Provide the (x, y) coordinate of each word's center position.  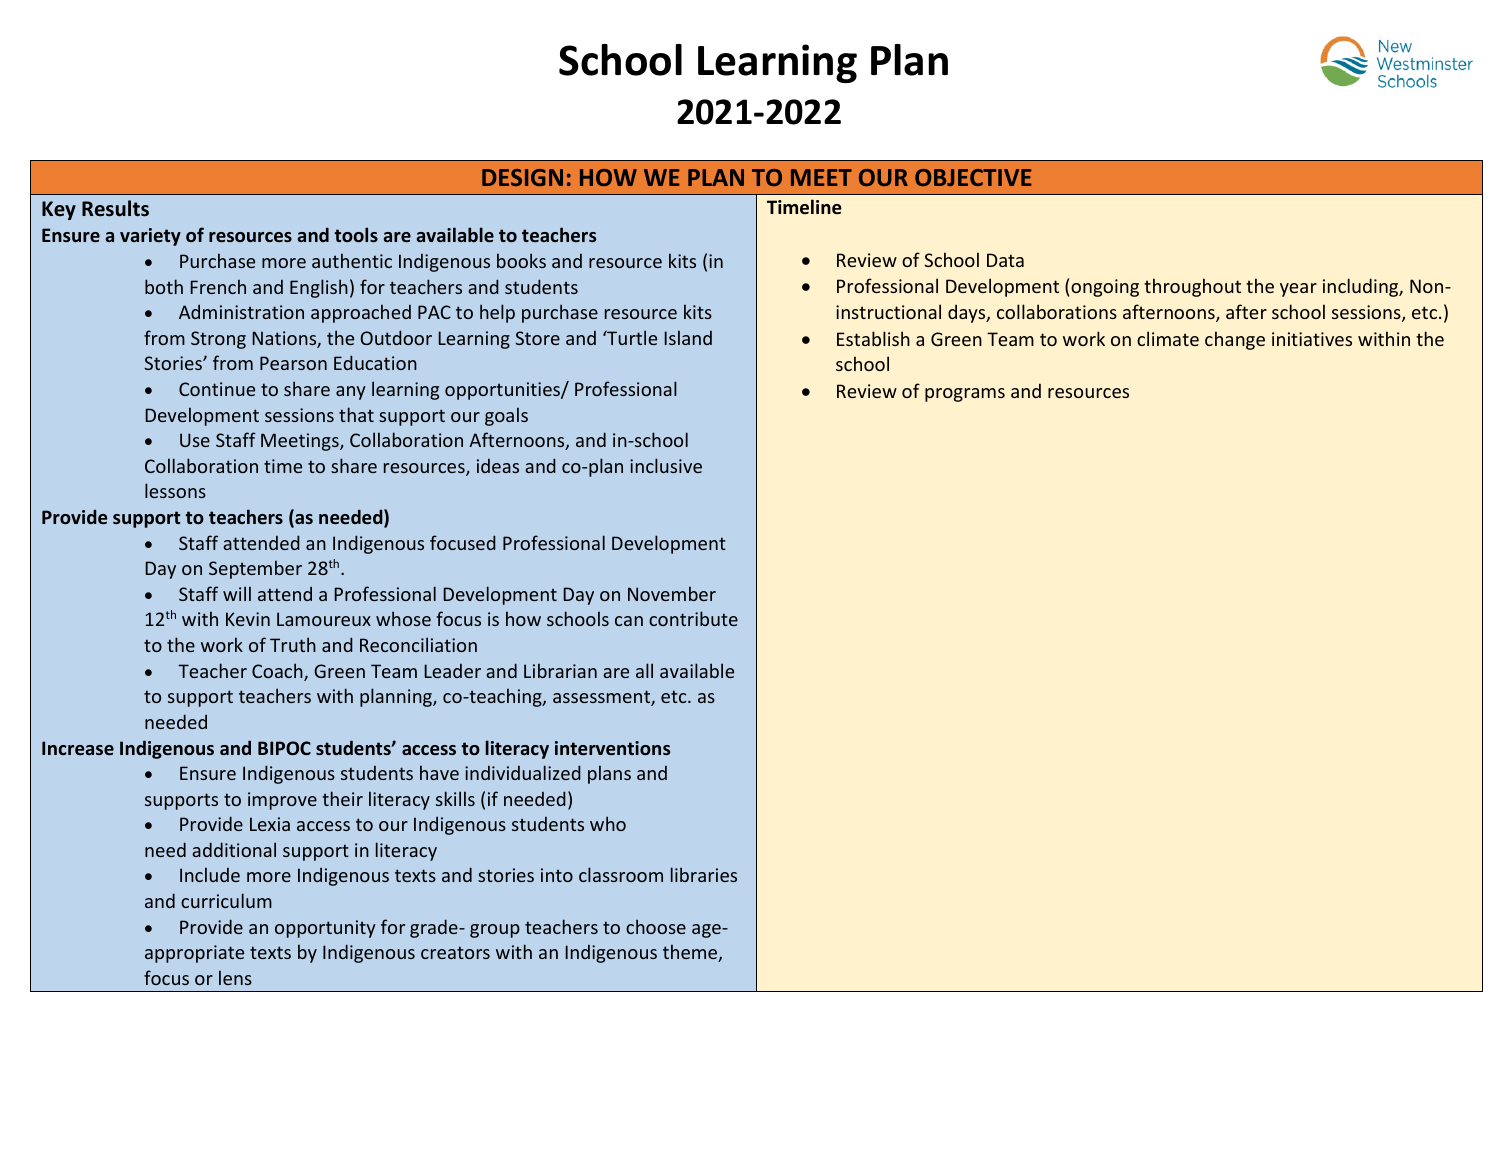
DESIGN (522, 177)
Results (115, 208)
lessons (175, 490)
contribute (693, 618)
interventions (612, 748)
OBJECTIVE (973, 177)
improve (282, 801)
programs (965, 395)
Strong (218, 340)
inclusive (666, 465)
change (1235, 340)
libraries (704, 874)
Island (688, 337)
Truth (293, 644)
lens (235, 977)
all (644, 670)
